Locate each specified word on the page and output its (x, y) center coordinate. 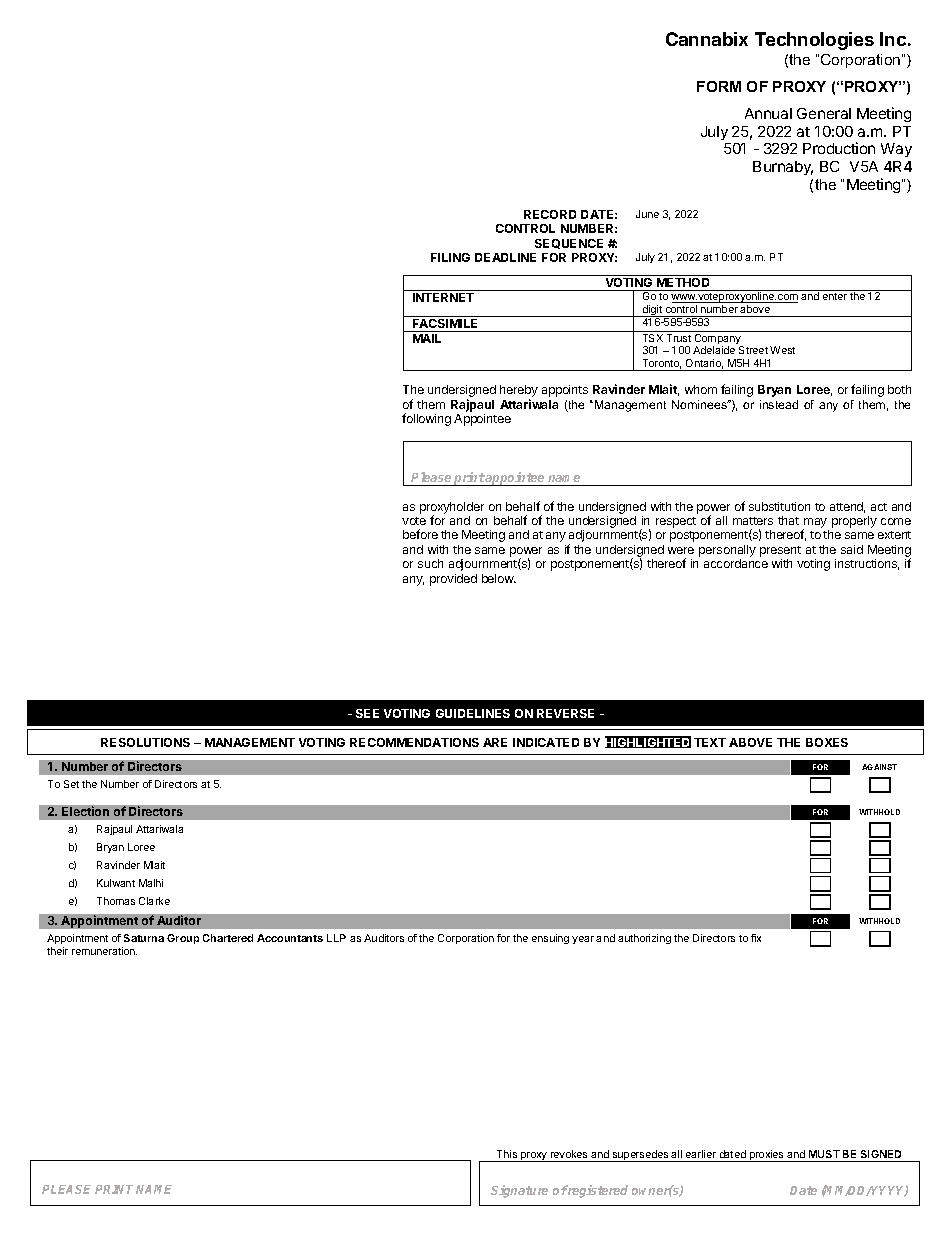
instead (779, 404)
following (426, 419)
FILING (450, 257)
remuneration (104, 951)
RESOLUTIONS (145, 742)
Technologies (814, 41)
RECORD (550, 214)
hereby (519, 392)
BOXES (827, 742)
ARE (495, 742)
